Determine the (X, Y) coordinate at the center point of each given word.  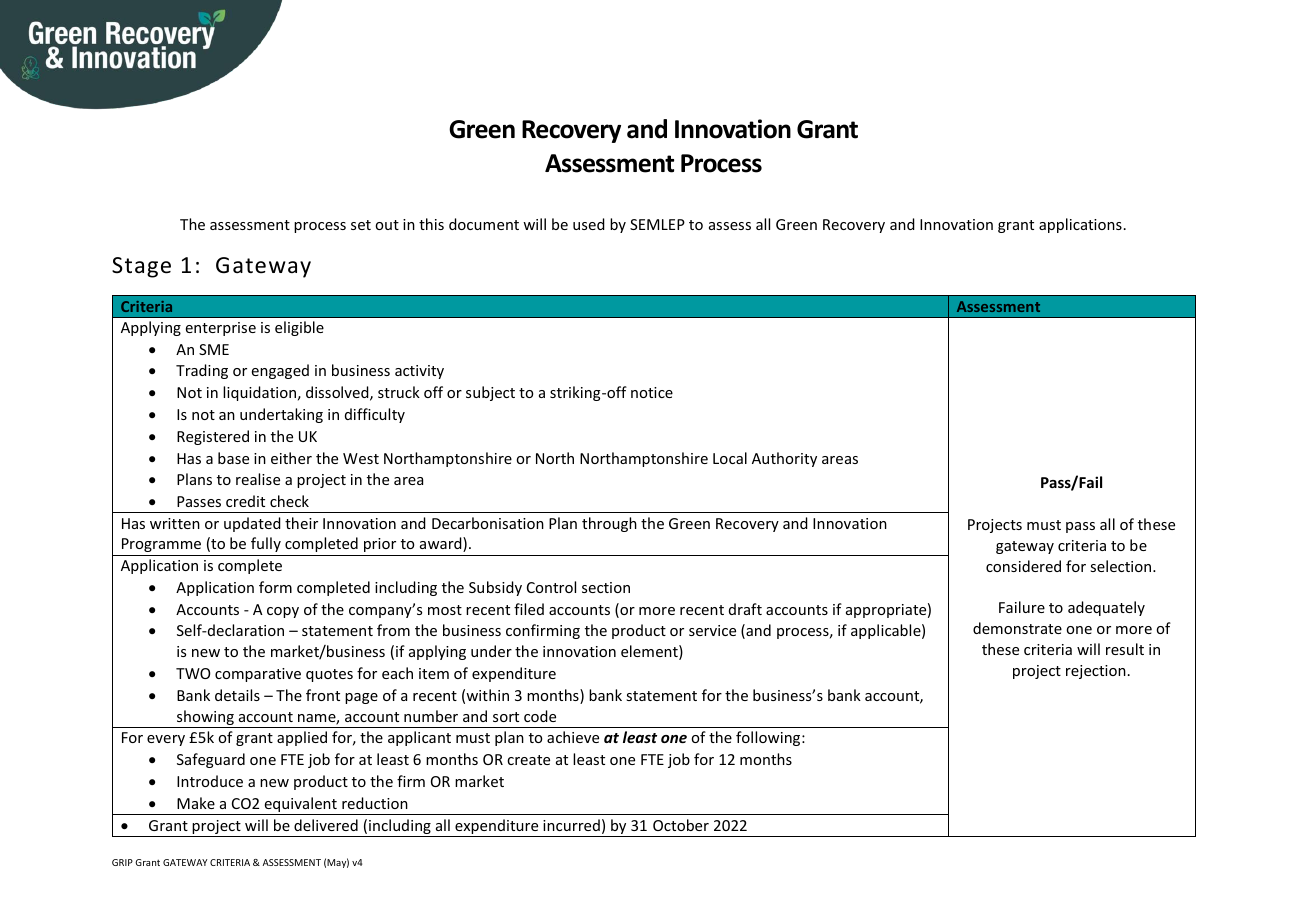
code (540, 716)
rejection (1096, 672)
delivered (326, 825)
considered (1023, 566)
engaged (280, 371)
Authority (784, 459)
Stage (141, 267)
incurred (571, 825)
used (589, 224)
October (681, 825)
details (237, 695)
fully (266, 544)
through (609, 524)
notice (652, 392)
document (484, 224)
